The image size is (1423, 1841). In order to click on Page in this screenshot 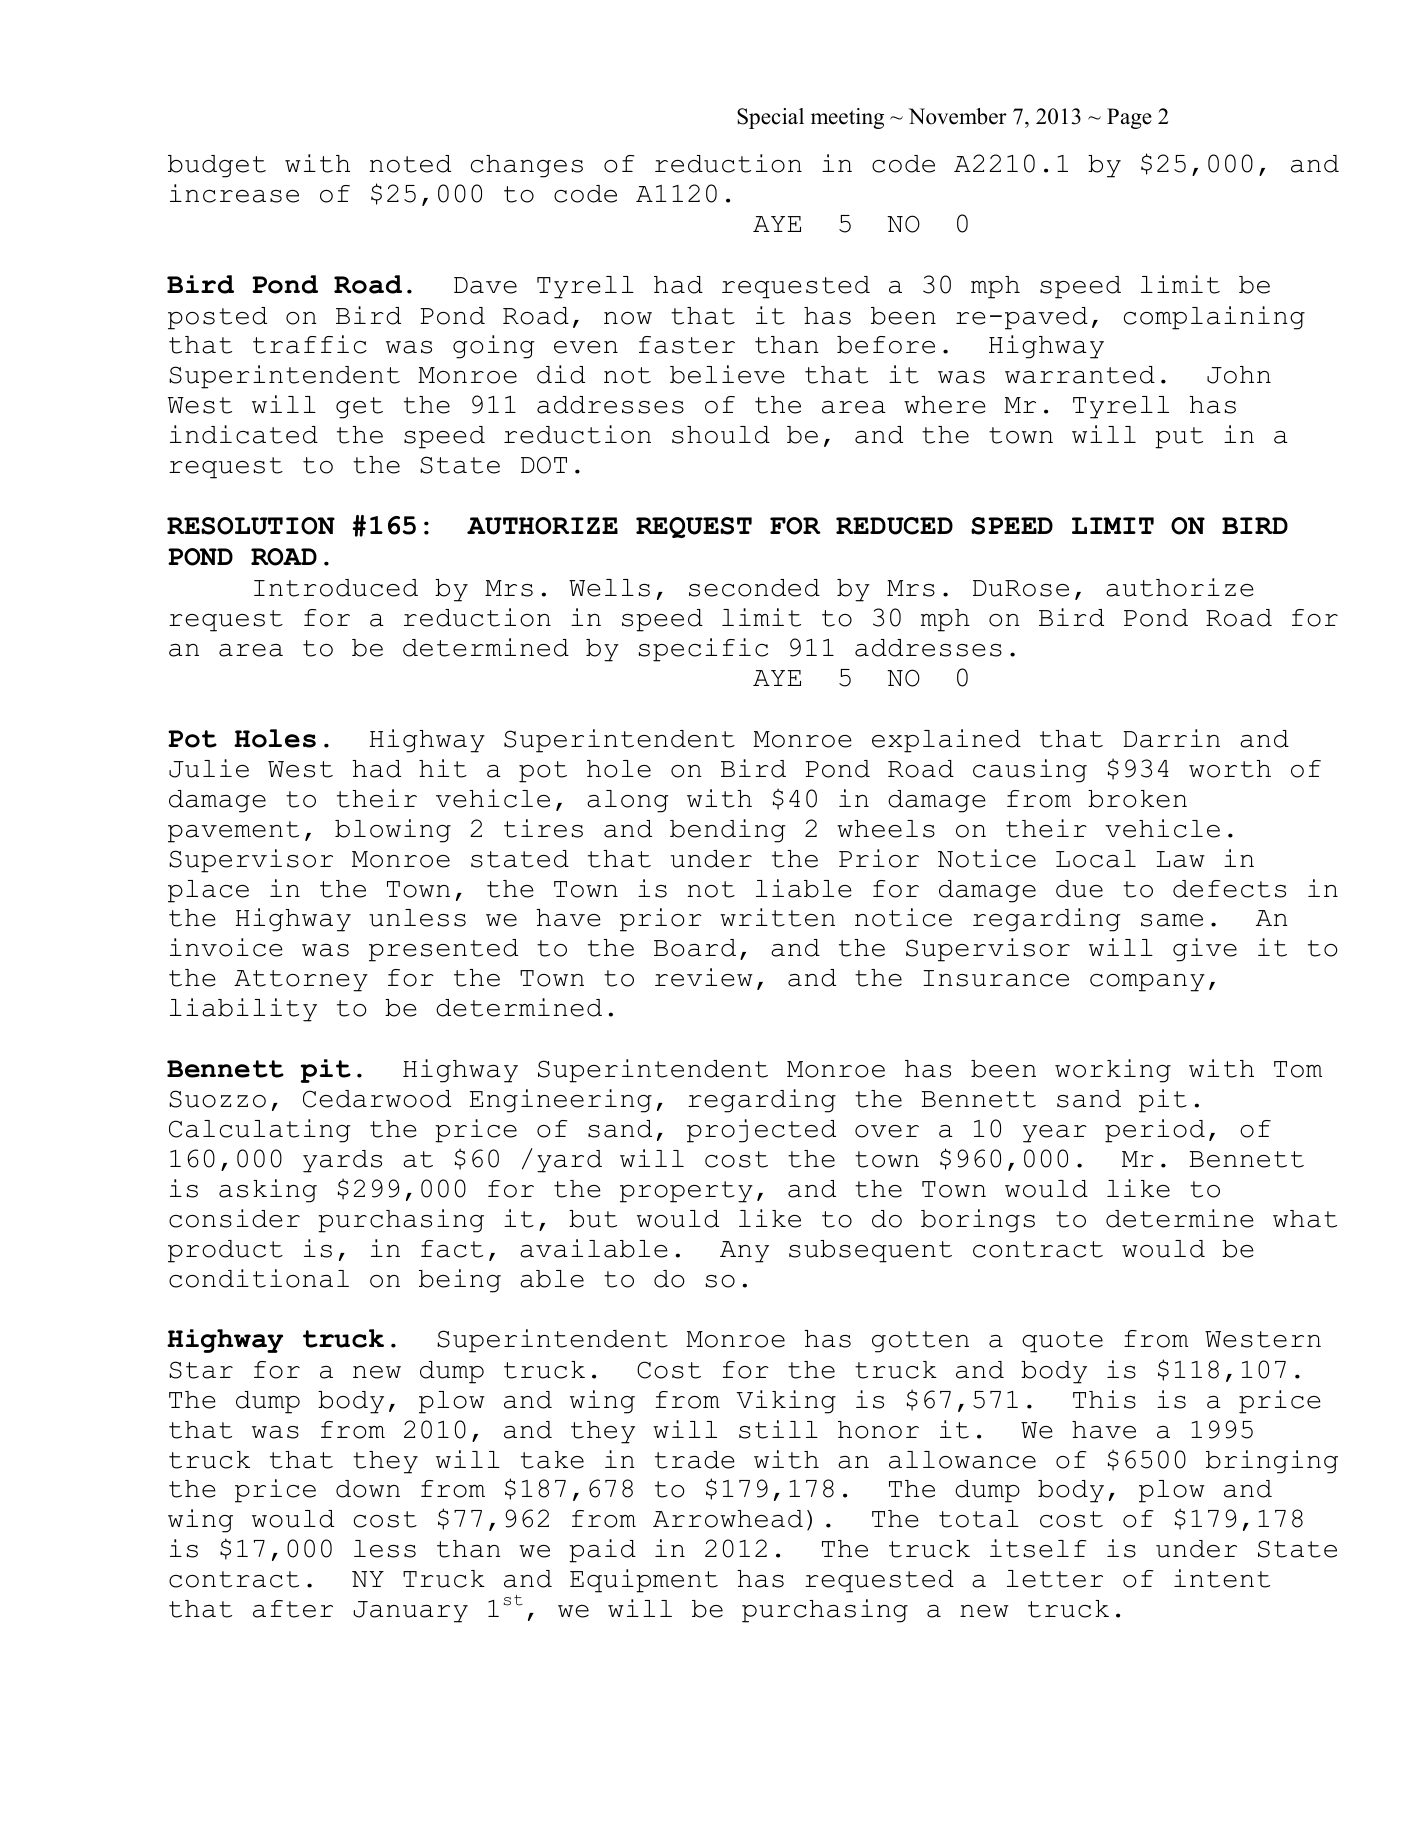, I will do `click(1129, 118)`.
